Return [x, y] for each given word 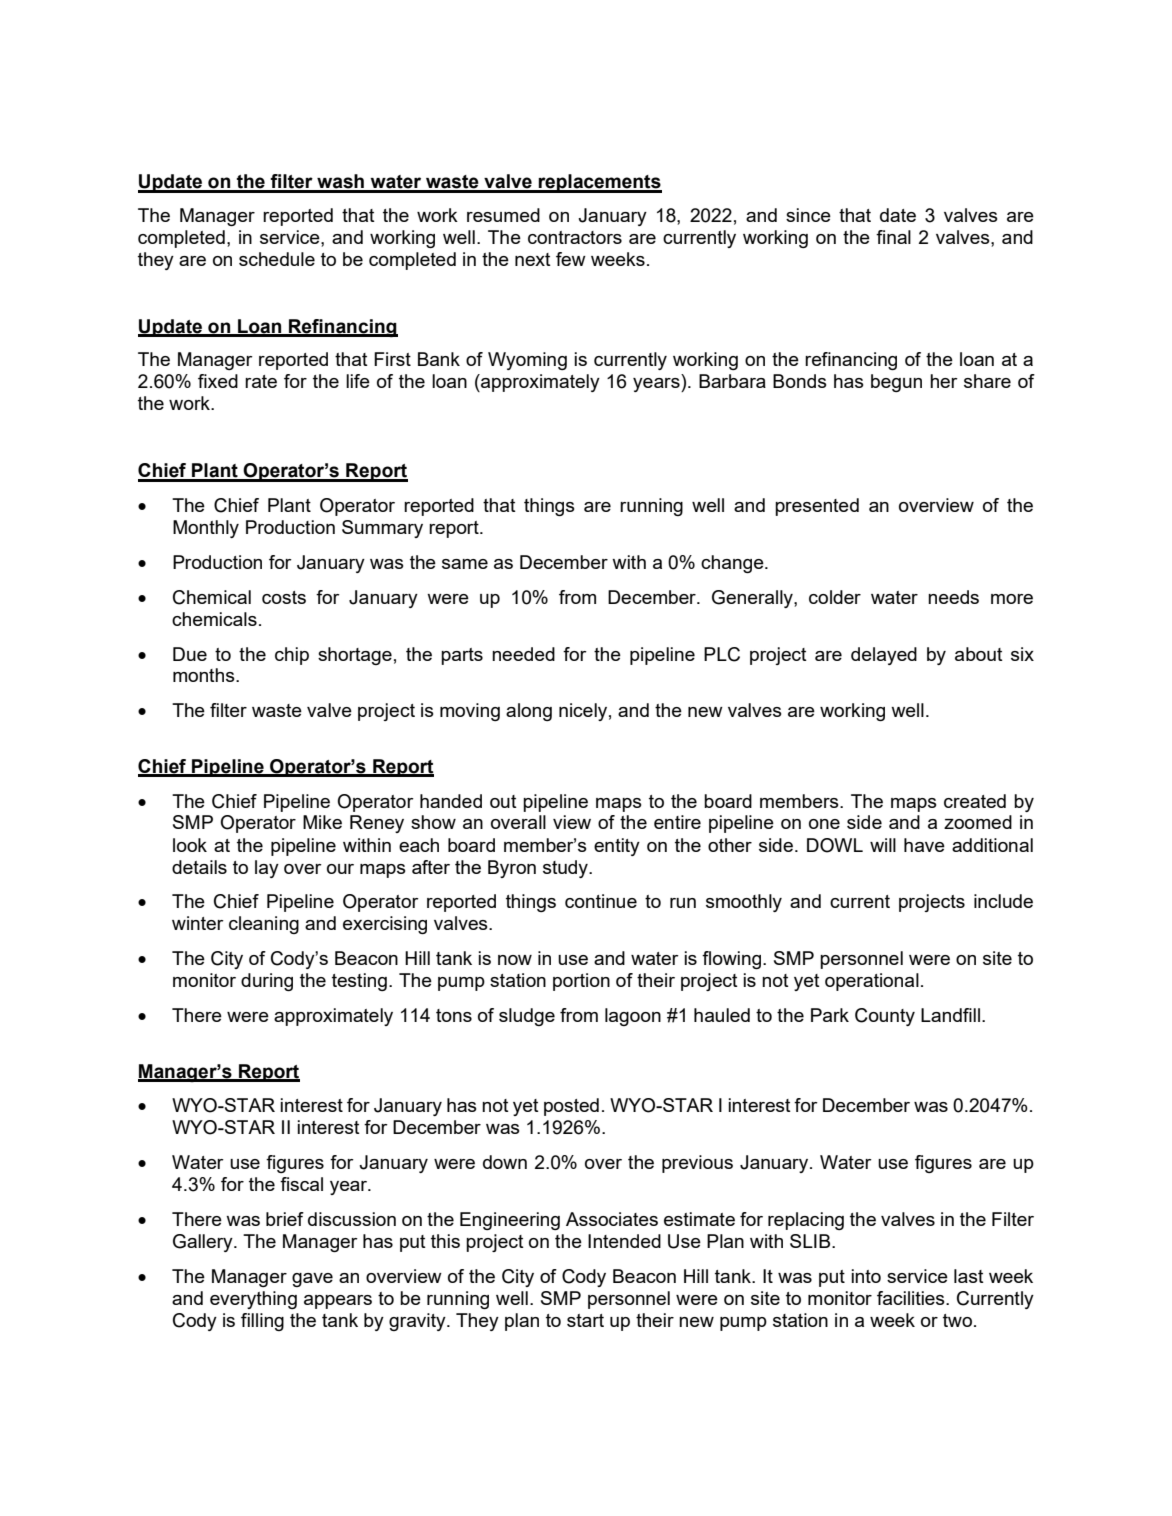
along [529, 712]
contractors [575, 237]
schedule [277, 259]
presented [817, 507]
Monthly [206, 529]
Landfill [950, 1015]
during [267, 982]
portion [581, 982]
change [733, 564]
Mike [322, 822]
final [893, 237]
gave [312, 1280]
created [975, 801]
